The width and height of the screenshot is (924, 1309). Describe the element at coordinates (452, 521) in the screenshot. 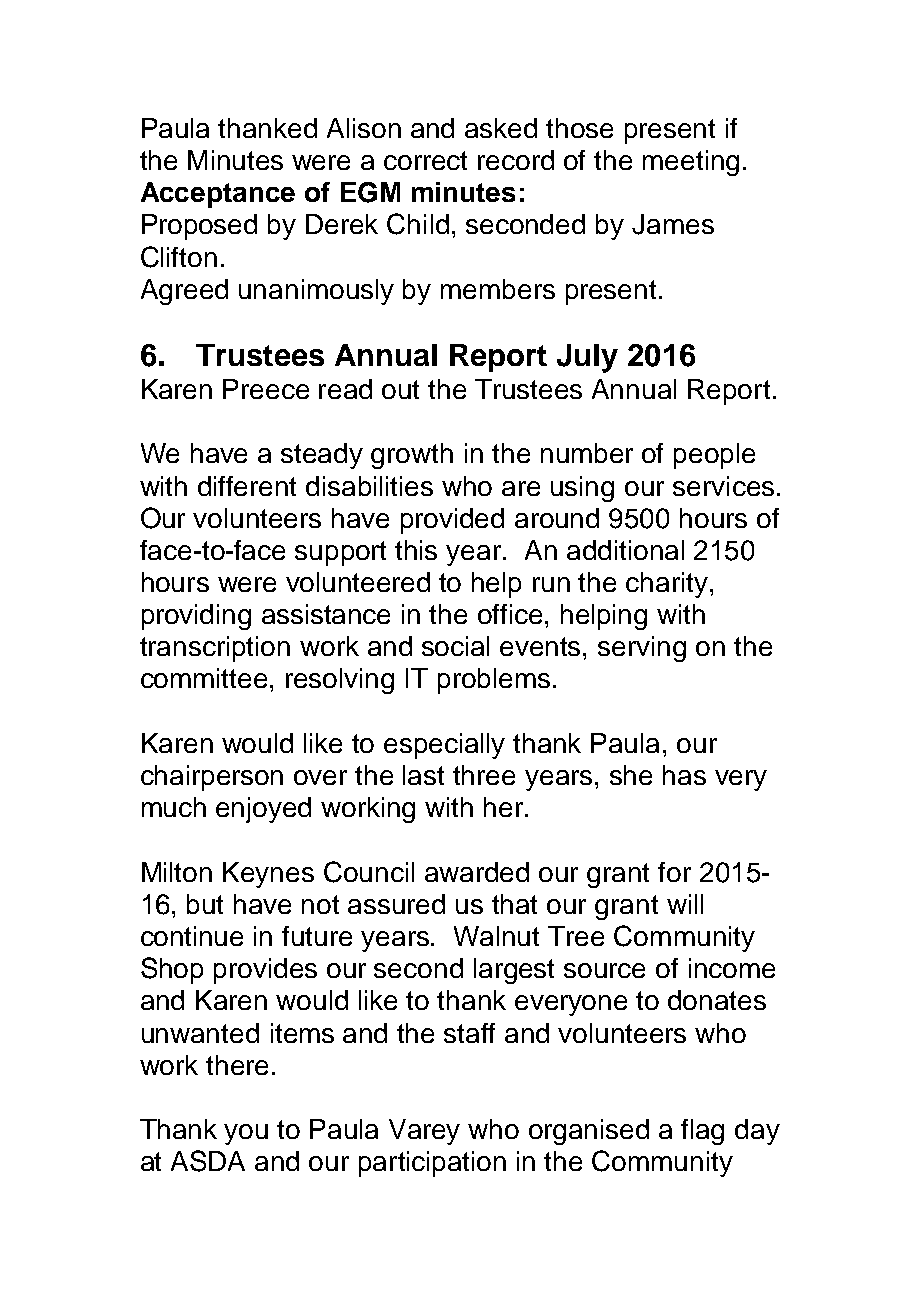

I see `provided` at that location.
